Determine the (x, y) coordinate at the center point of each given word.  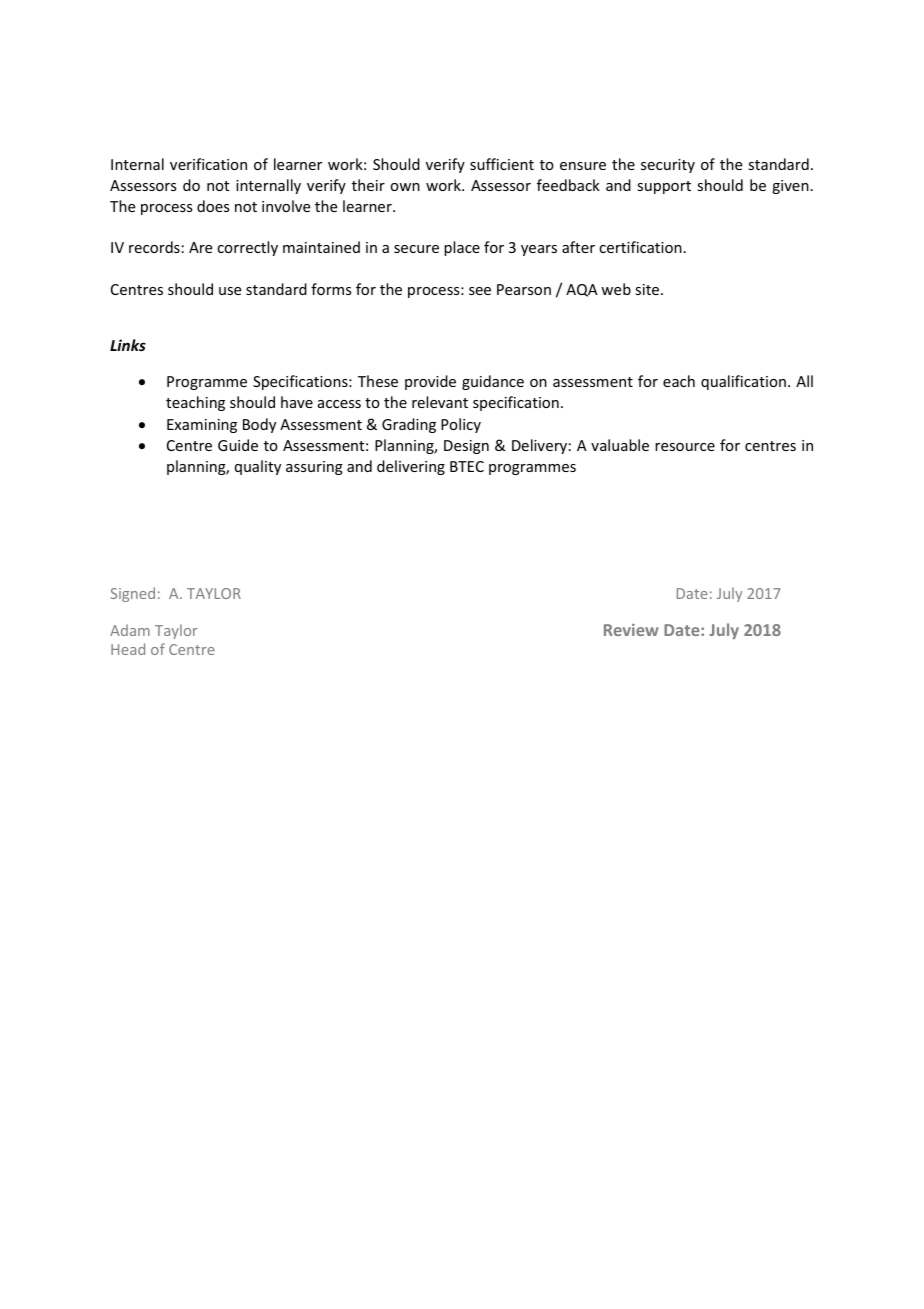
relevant (440, 402)
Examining (202, 426)
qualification (743, 382)
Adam (130, 630)
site (648, 289)
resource (685, 447)
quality (258, 467)
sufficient (502, 164)
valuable (620, 445)
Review (631, 630)
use (230, 291)
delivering (411, 467)
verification (208, 164)
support (664, 187)
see (480, 291)
